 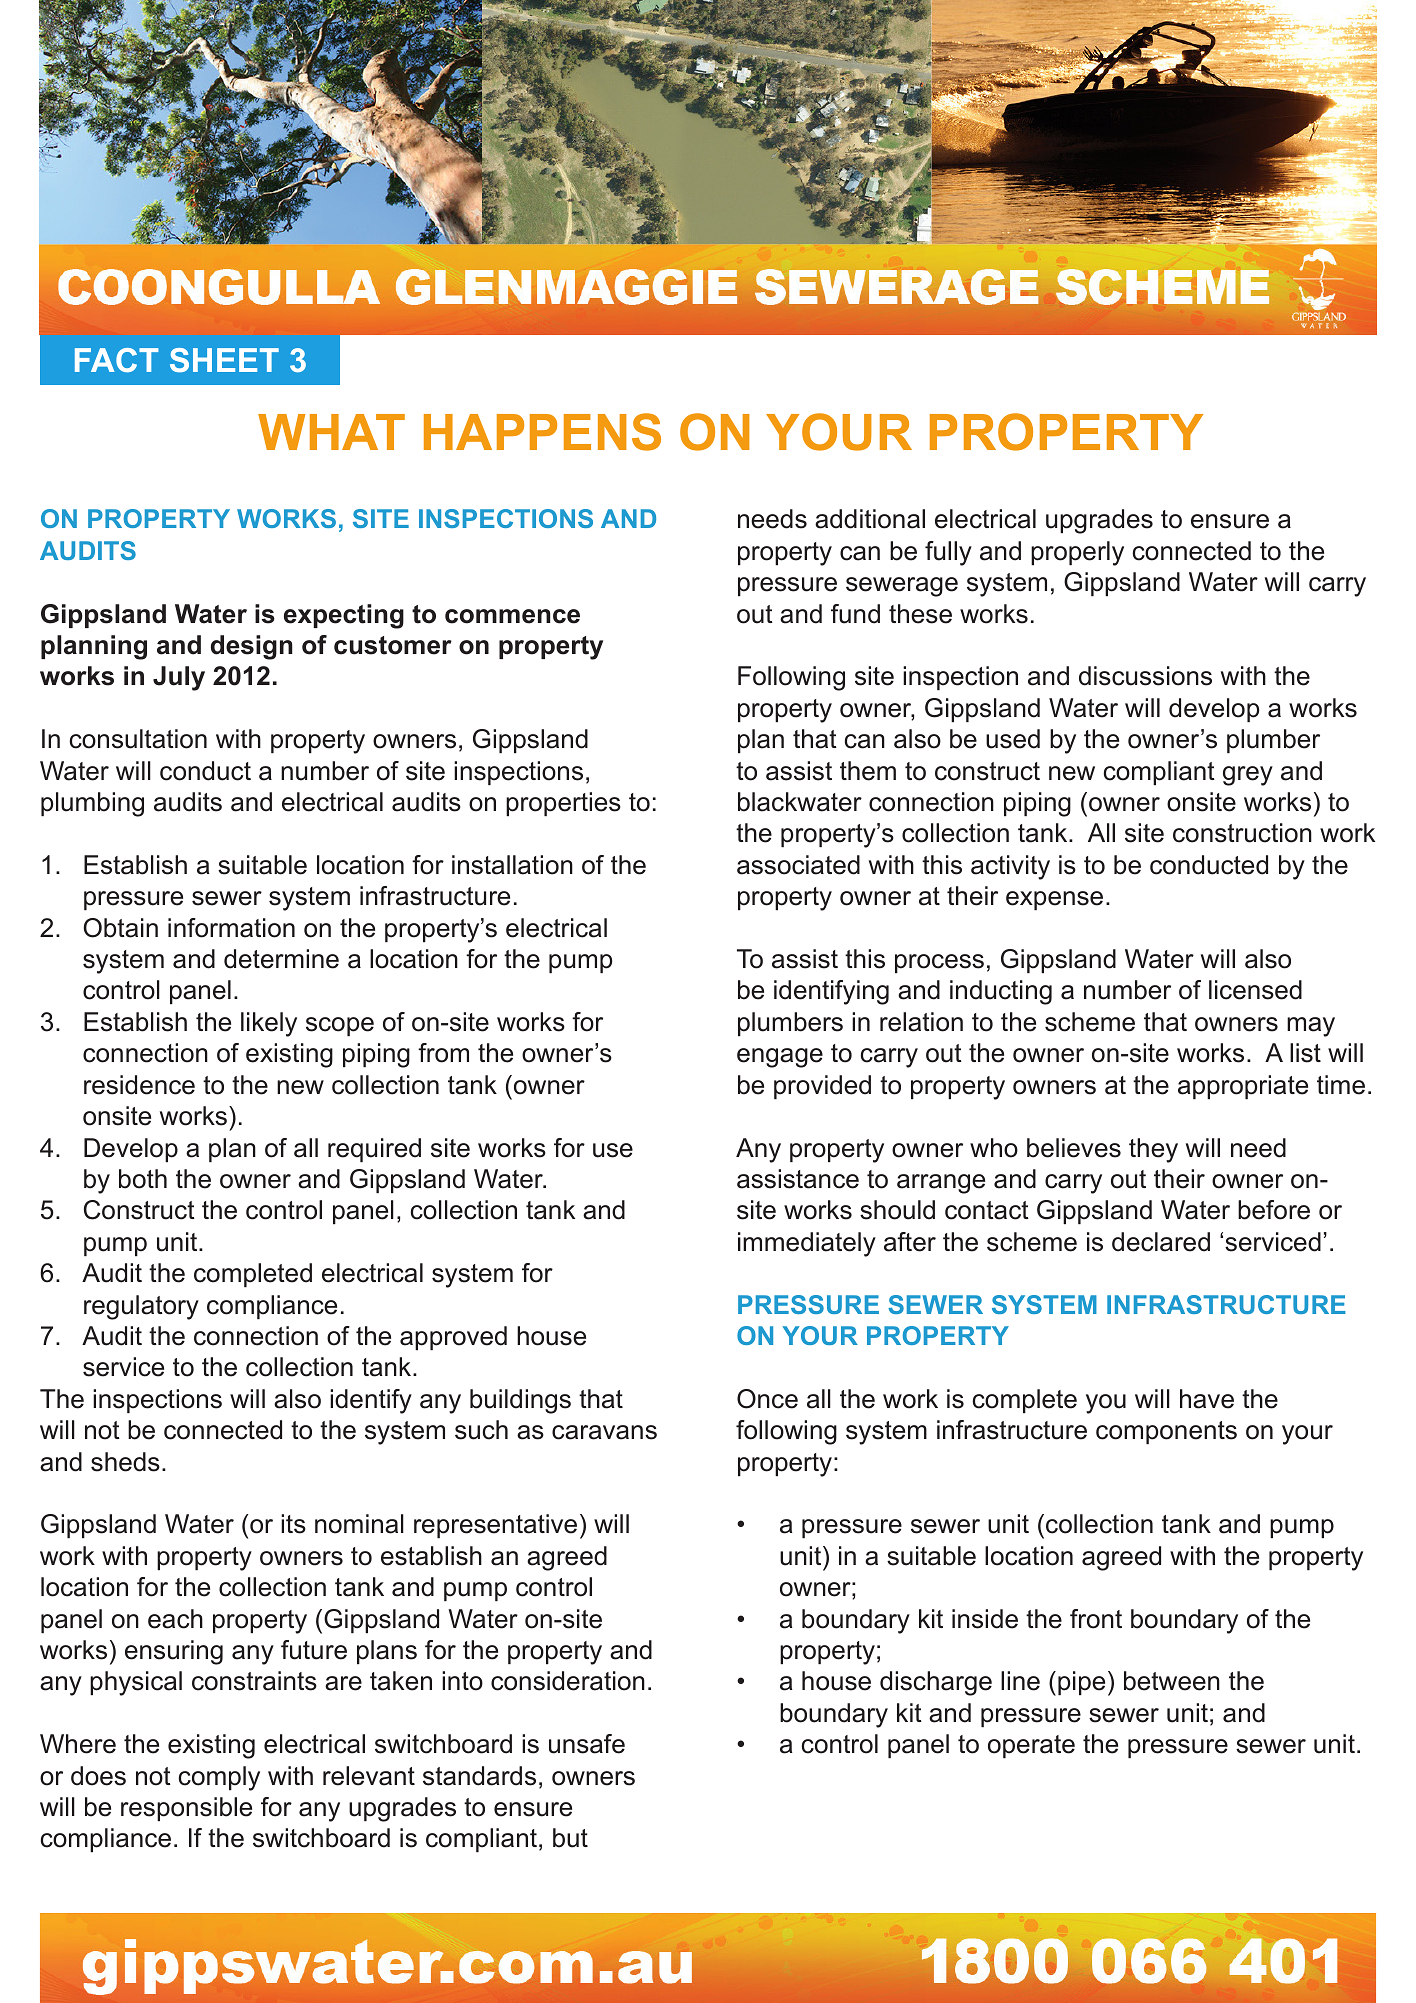 What do you see at coordinates (219, 1778) in the image?
I see `comply` at bounding box center [219, 1778].
